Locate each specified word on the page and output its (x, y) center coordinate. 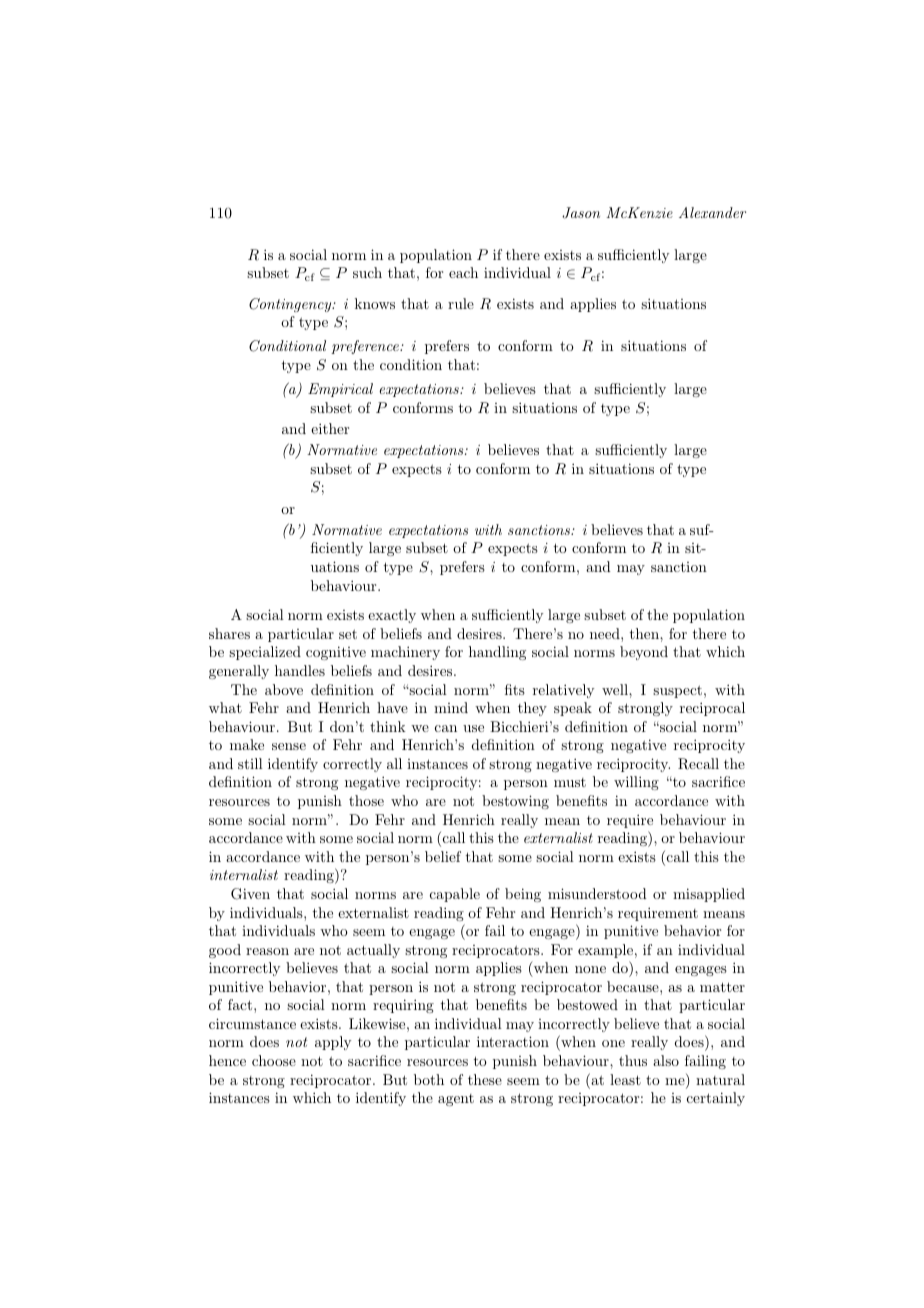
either (330, 428)
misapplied (709, 895)
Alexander (712, 212)
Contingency (291, 305)
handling (497, 653)
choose (274, 1060)
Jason (581, 213)
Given (250, 894)
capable (455, 895)
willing (636, 783)
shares (229, 633)
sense (289, 746)
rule (461, 303)
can (446, 728)
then (645, 633)
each (463, 272)
